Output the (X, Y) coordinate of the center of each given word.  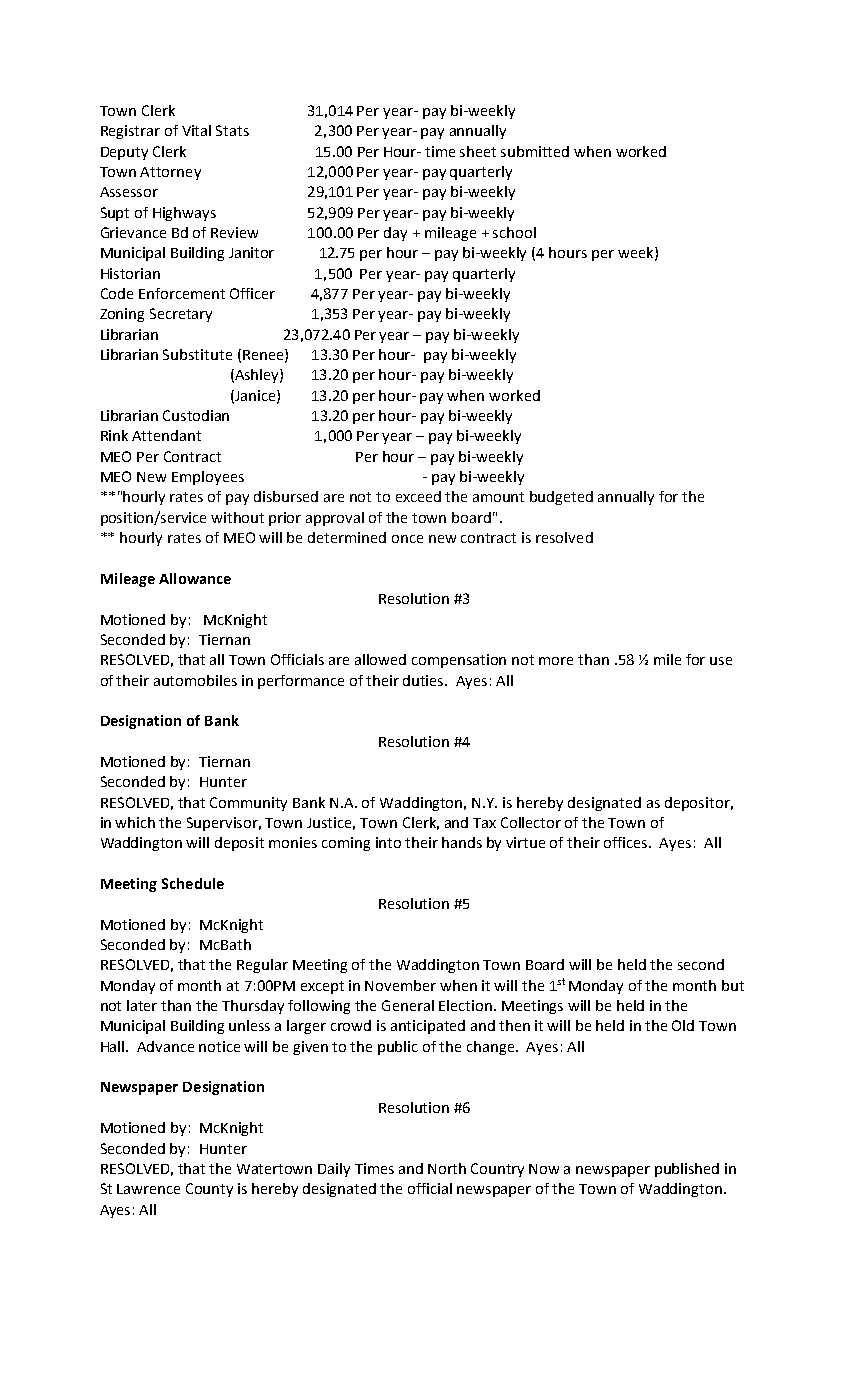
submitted (535, 151)
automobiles (195, 680)
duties (425, 680)
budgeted (561, 498)
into (388, 842)
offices (627, 842)
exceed (418, 496)
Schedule (193, 883)
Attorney (170, 173)
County (209, 1190)
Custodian (196, 415)
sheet (478, 151)
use (721, 661)
